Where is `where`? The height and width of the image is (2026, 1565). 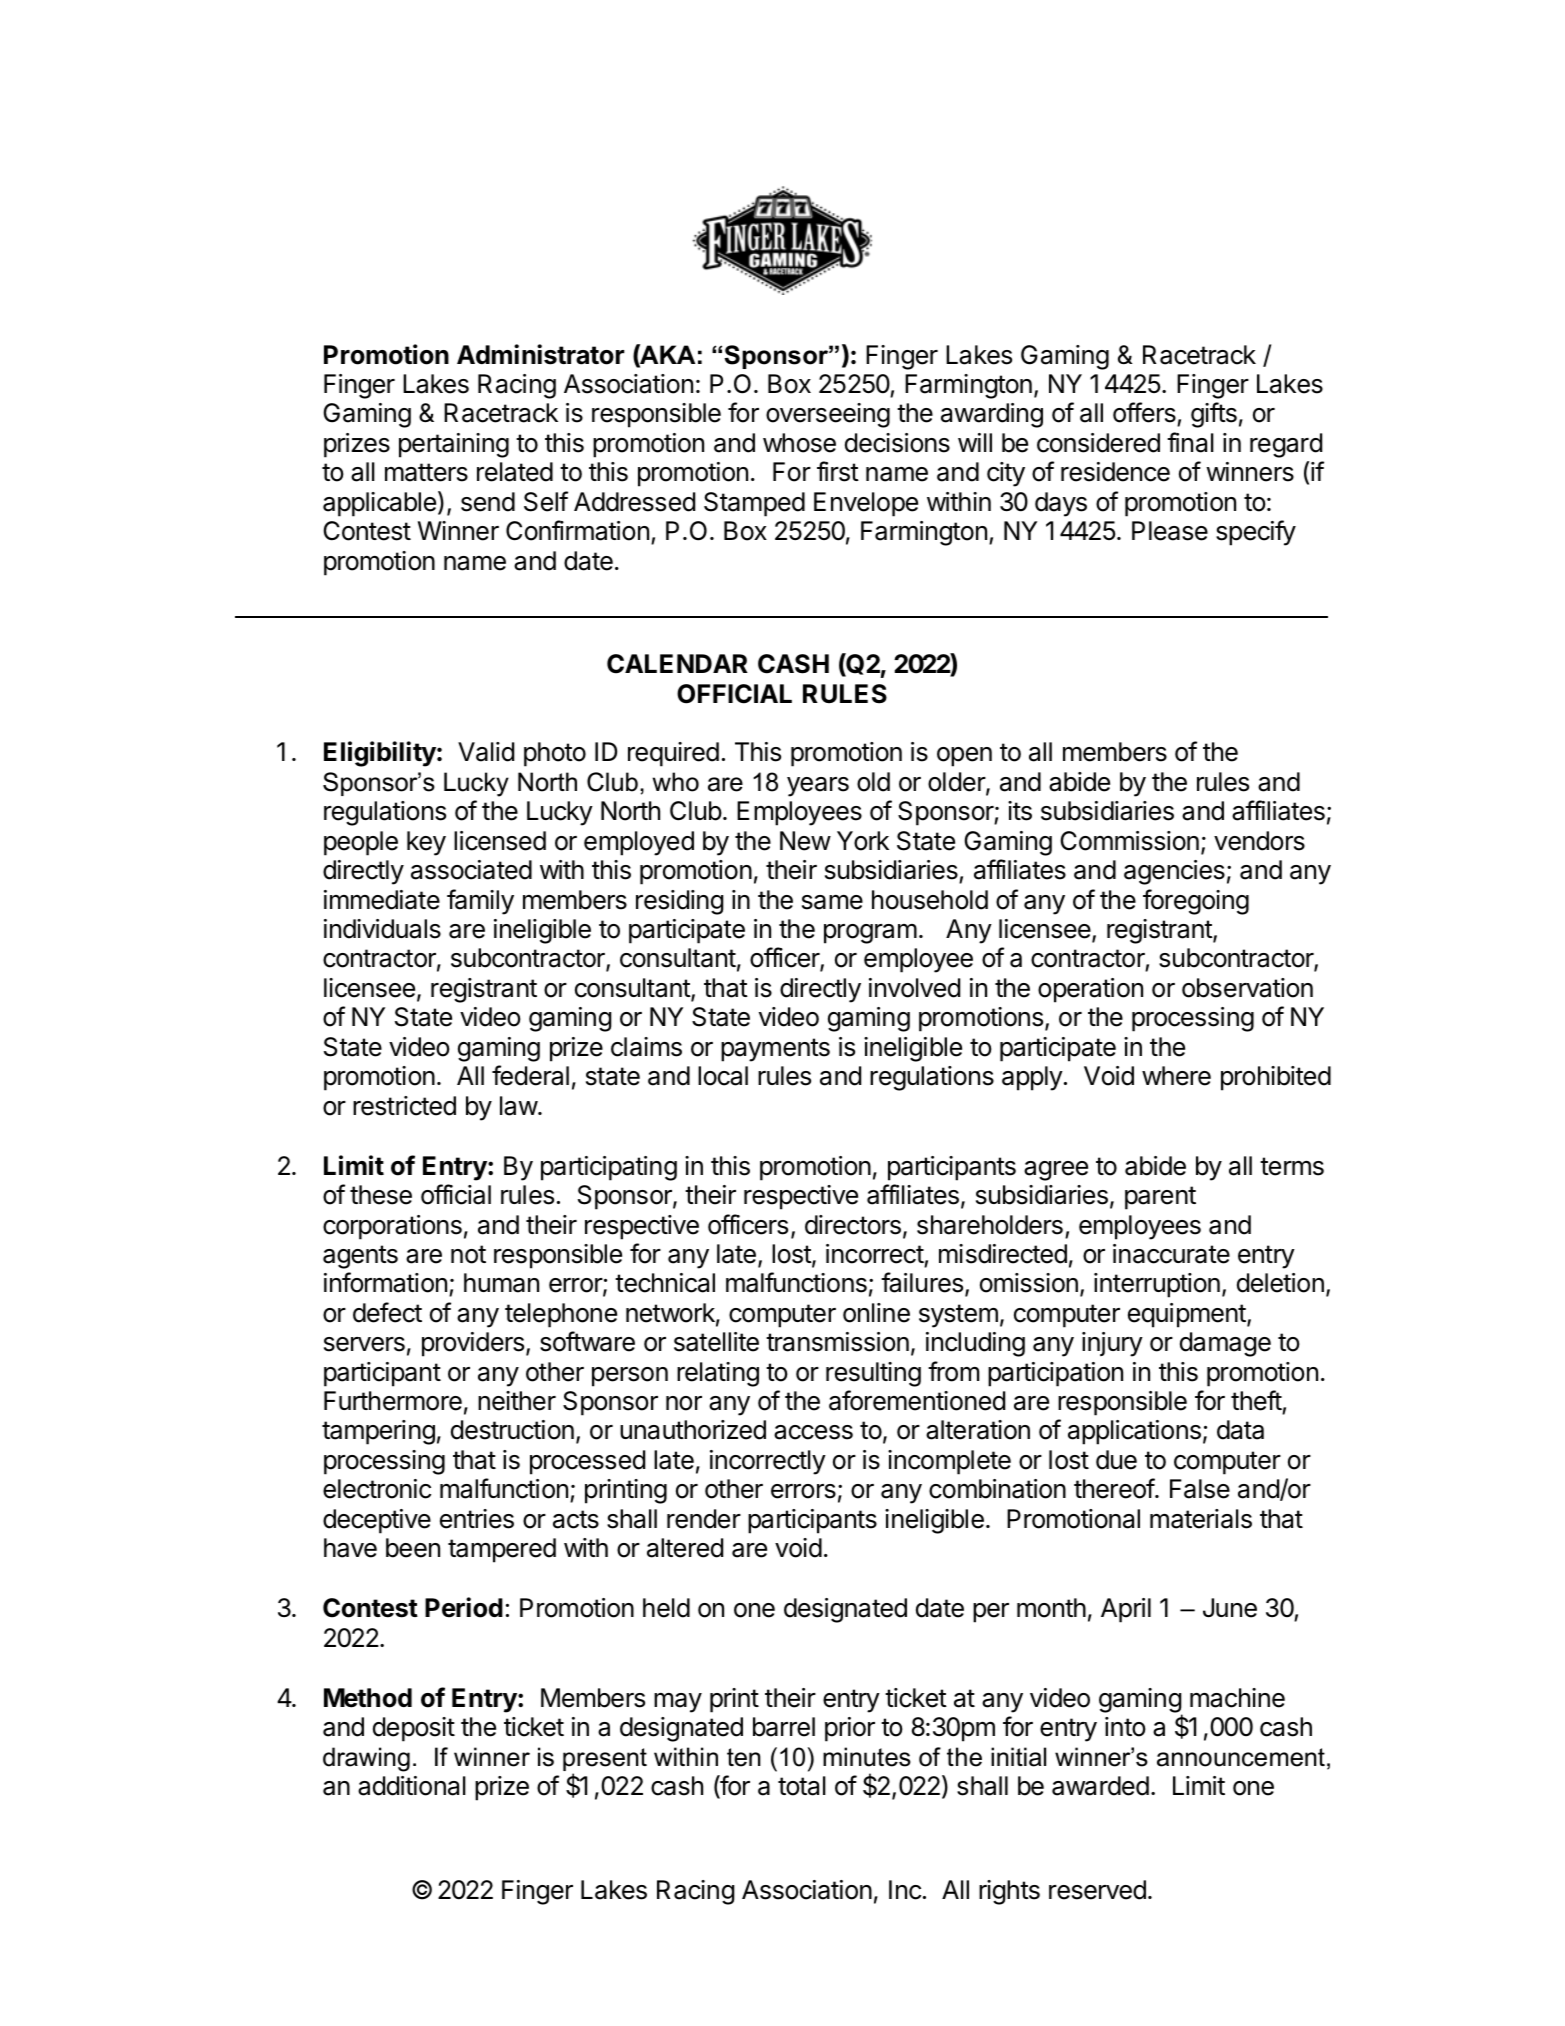
where is located at coordinates (1176, 1076).
